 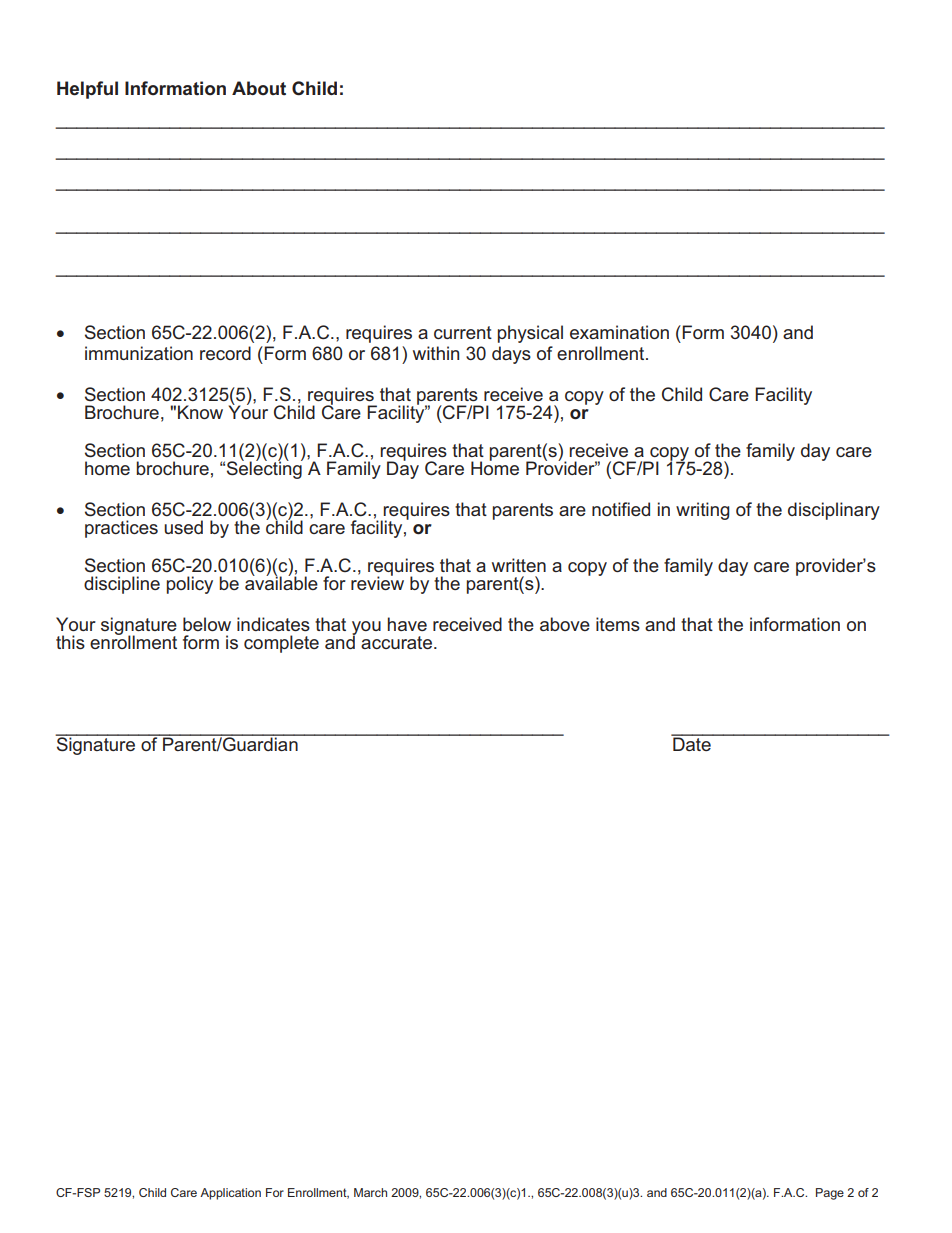 I want to click on used, so click(x=183, y=527).
